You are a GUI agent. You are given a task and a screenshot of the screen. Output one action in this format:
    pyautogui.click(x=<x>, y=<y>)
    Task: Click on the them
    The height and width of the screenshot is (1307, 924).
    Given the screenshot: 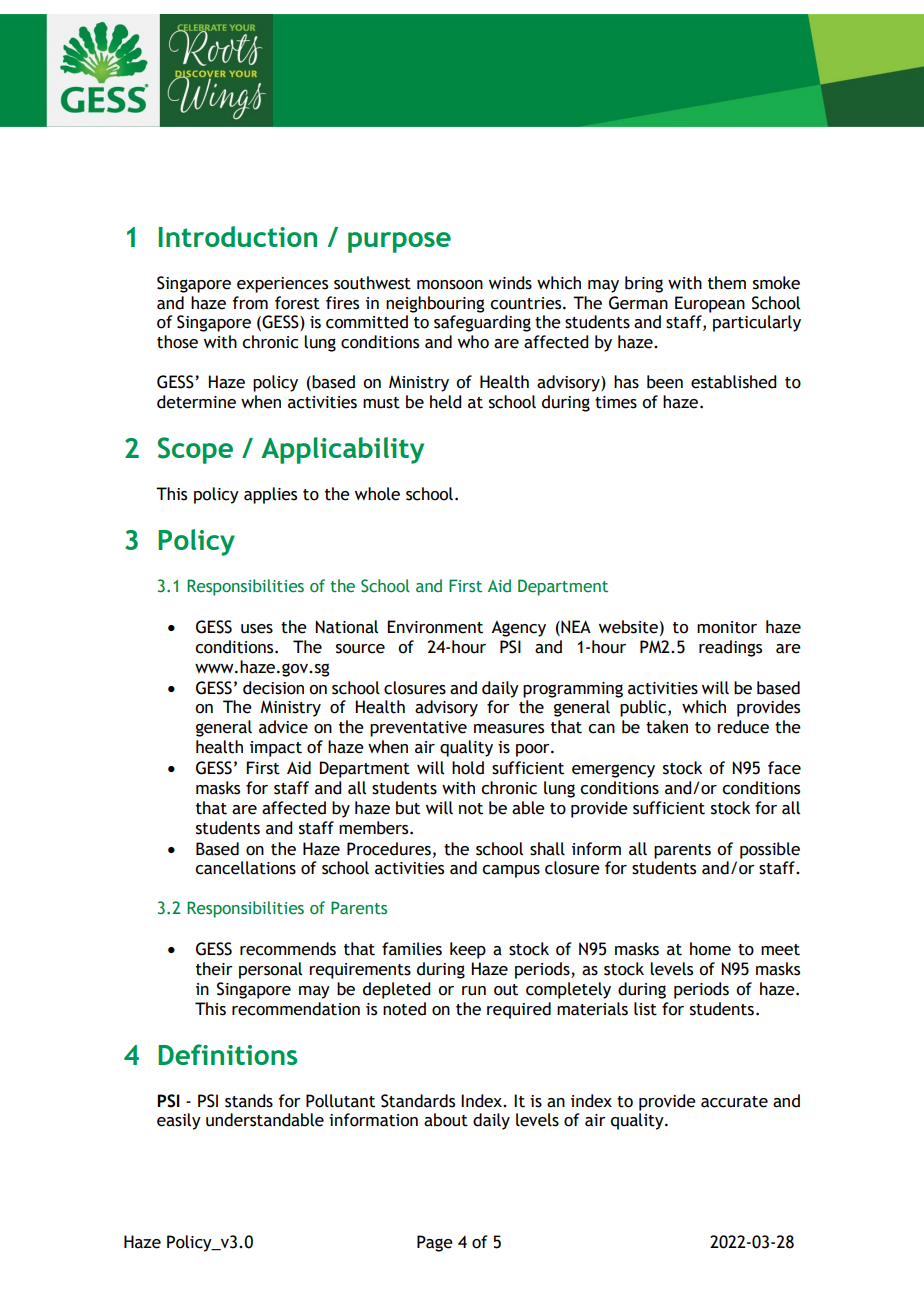 What is the action you would take?
    pyautogui.click(x=727, y=283)
